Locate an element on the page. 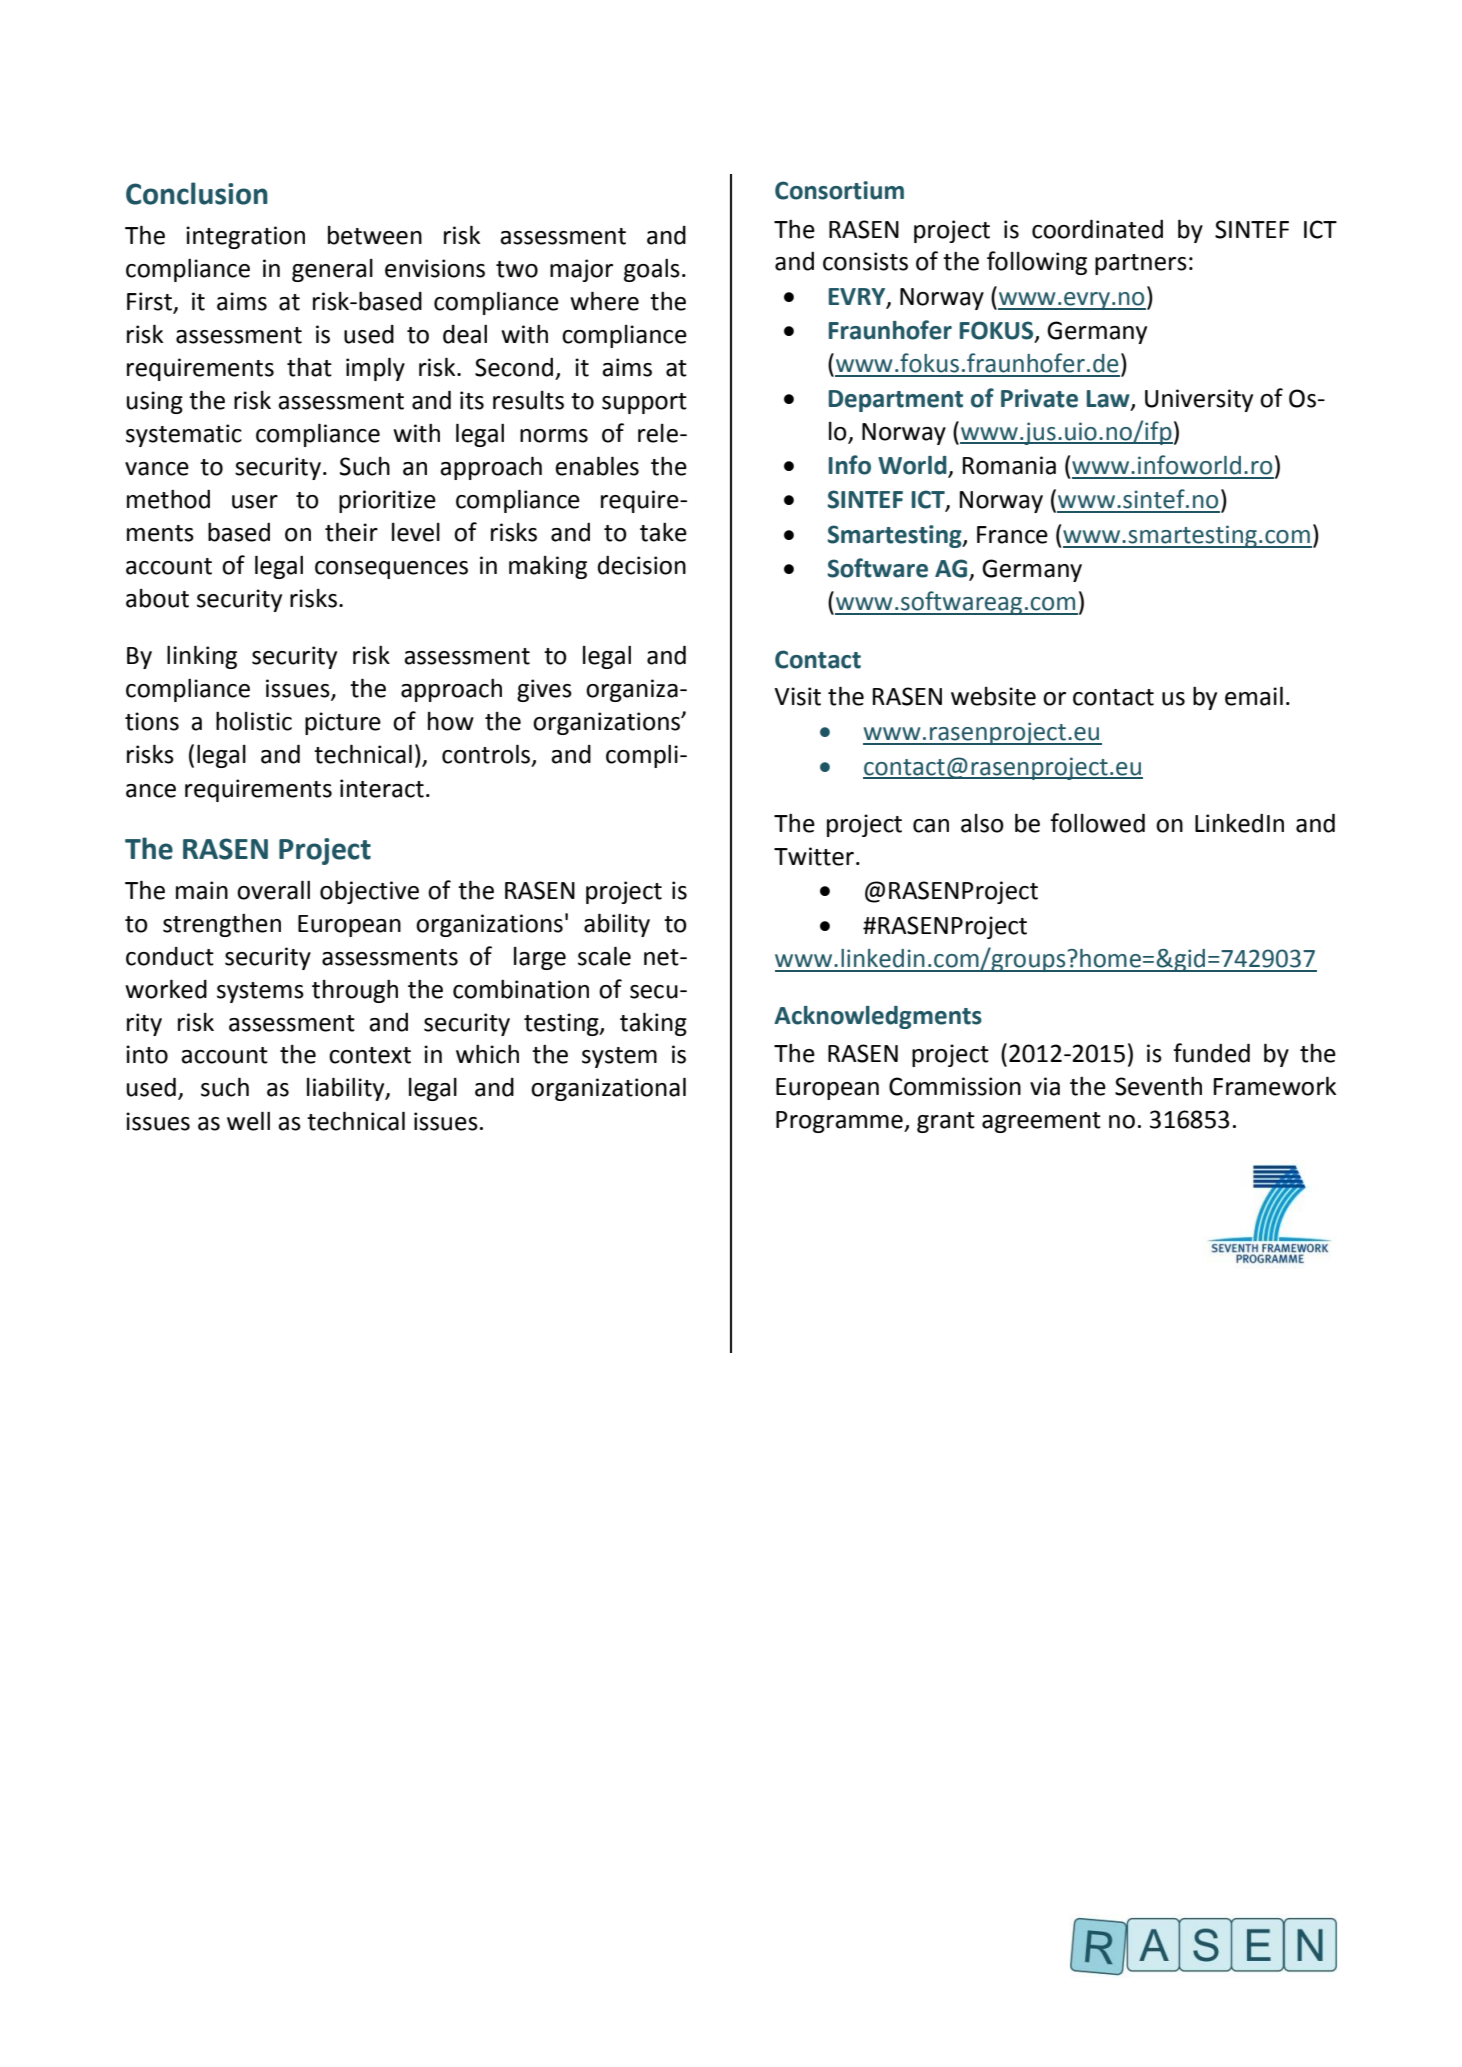 This image has width=1462, height=2067. Seventh is located at coordinates (1158, 1086).
